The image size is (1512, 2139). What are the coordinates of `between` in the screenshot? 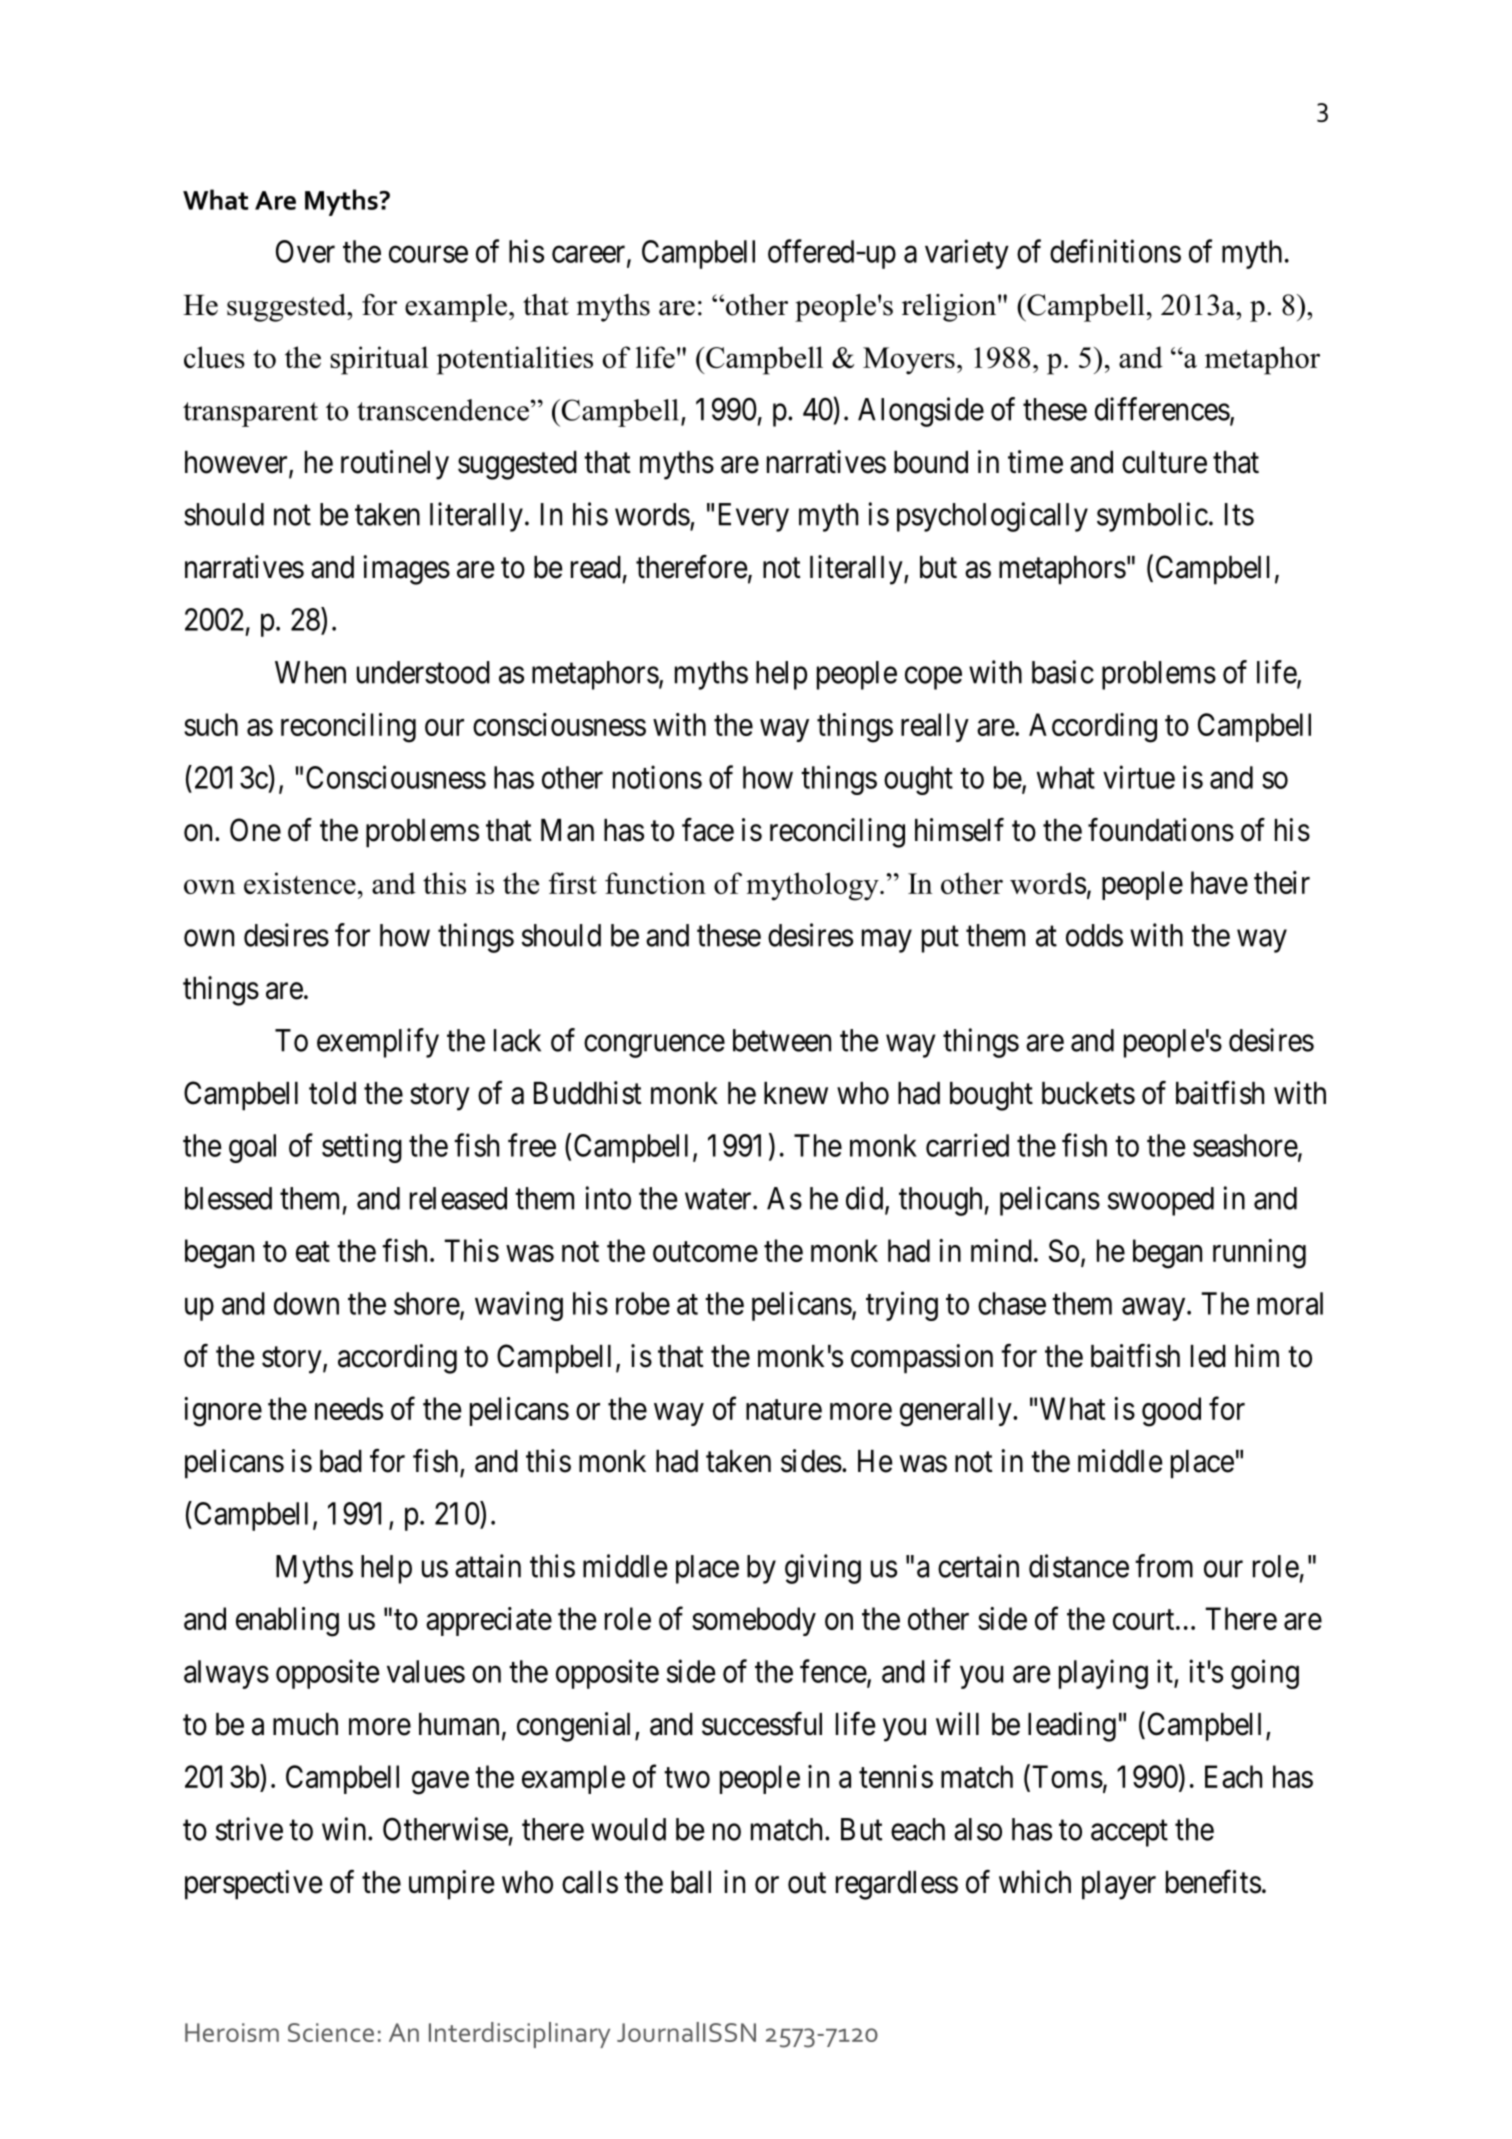 It's located at (782, 1040).
